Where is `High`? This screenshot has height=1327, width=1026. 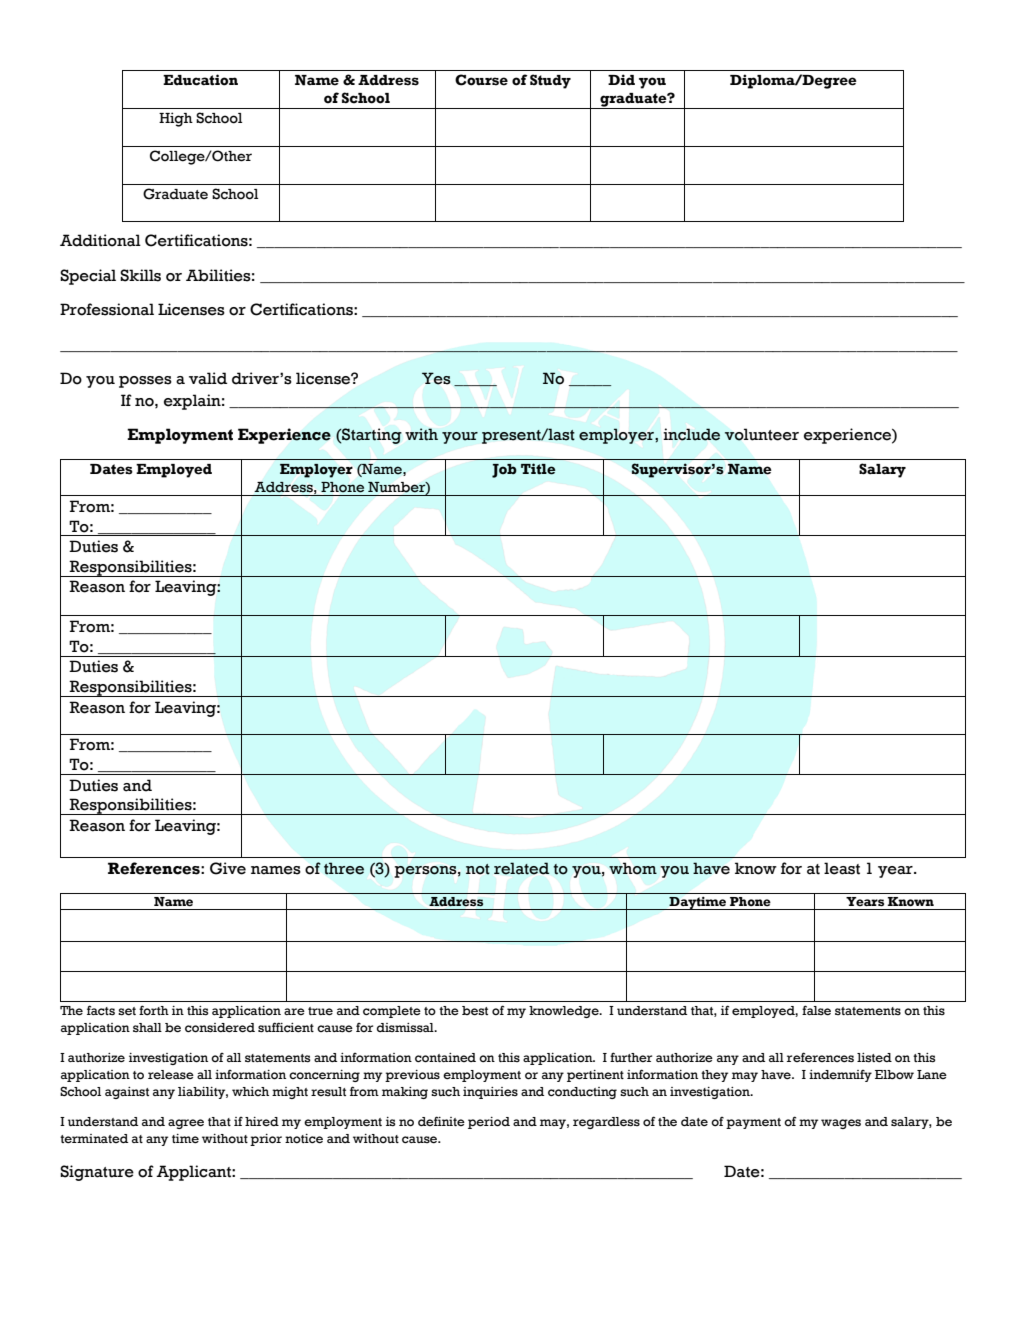
High is located at coordinates (176, 119).
